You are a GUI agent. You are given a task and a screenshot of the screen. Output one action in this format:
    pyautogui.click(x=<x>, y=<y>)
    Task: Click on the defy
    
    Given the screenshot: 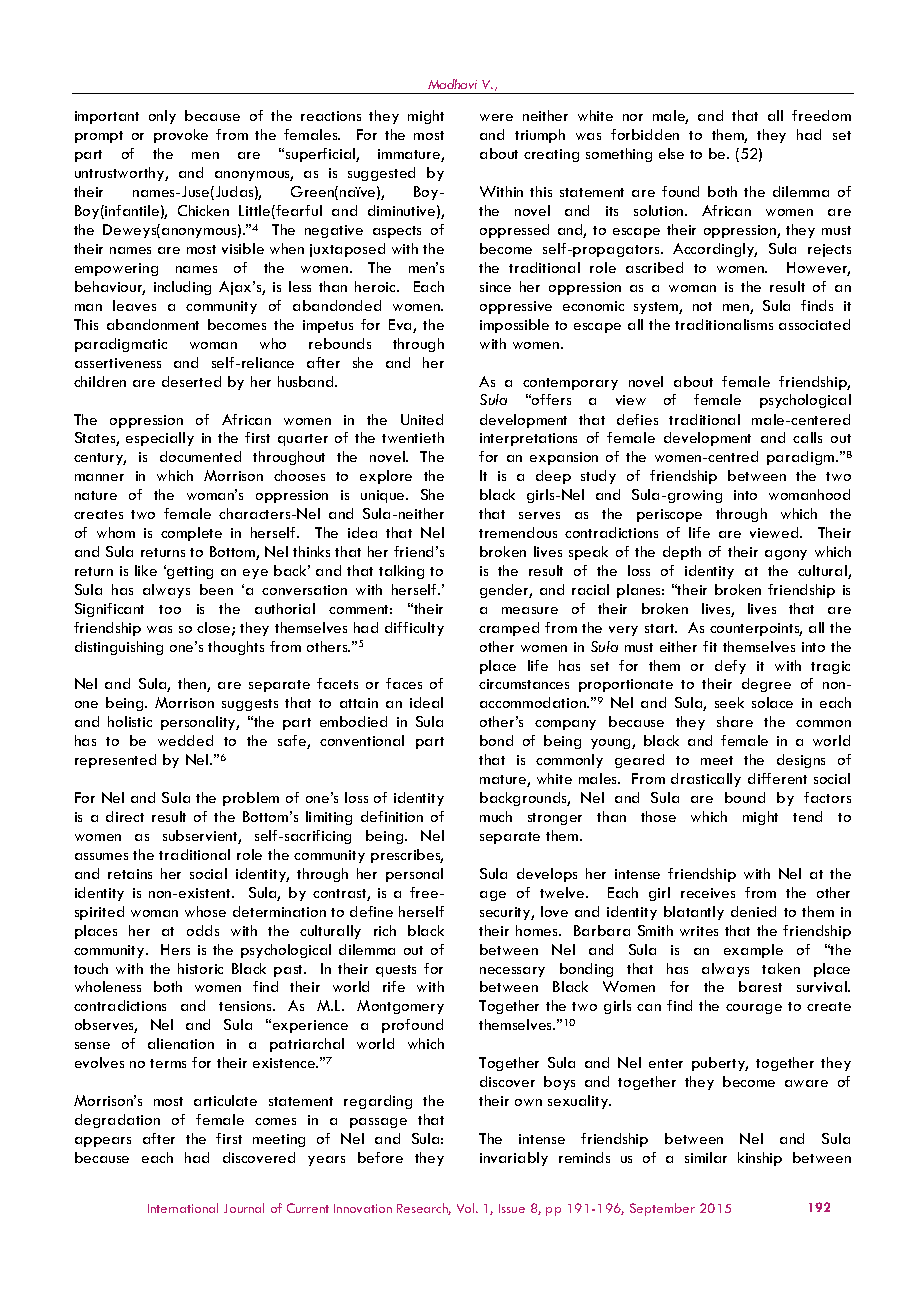 What is the action you would take?
    pyautogui.click(x=730, y=667)
